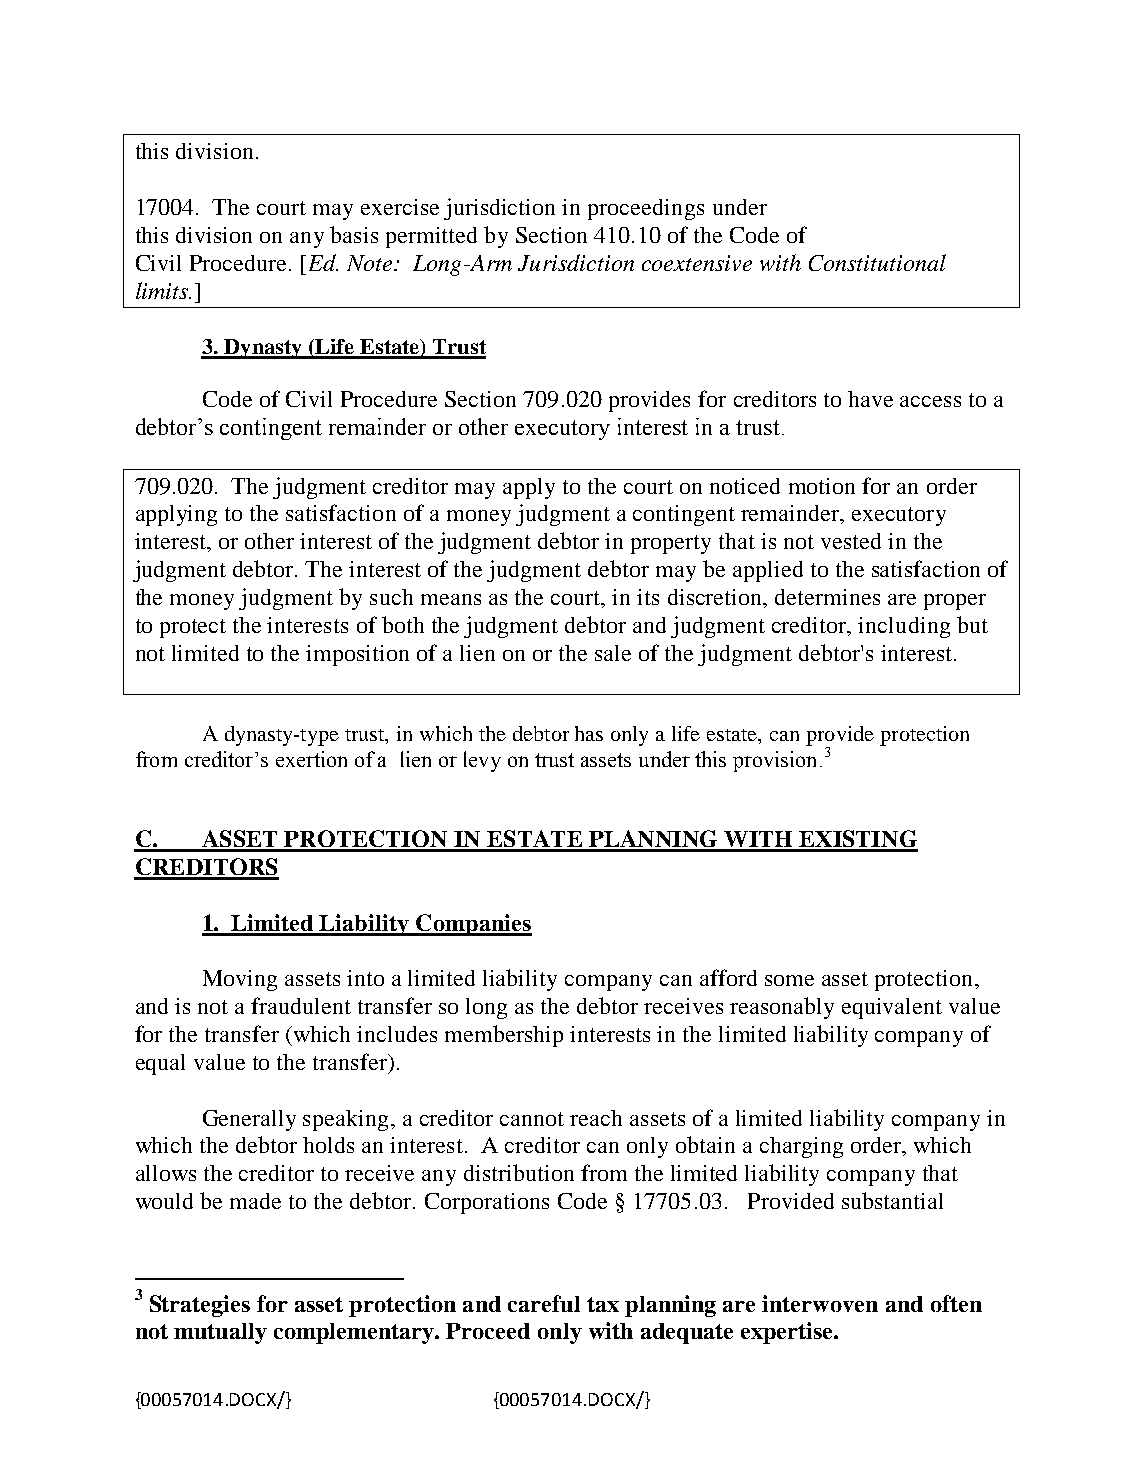 Image resolution: width=1143 pixels, height=1479 pixels. I want to click on including, so click(904, 627).
